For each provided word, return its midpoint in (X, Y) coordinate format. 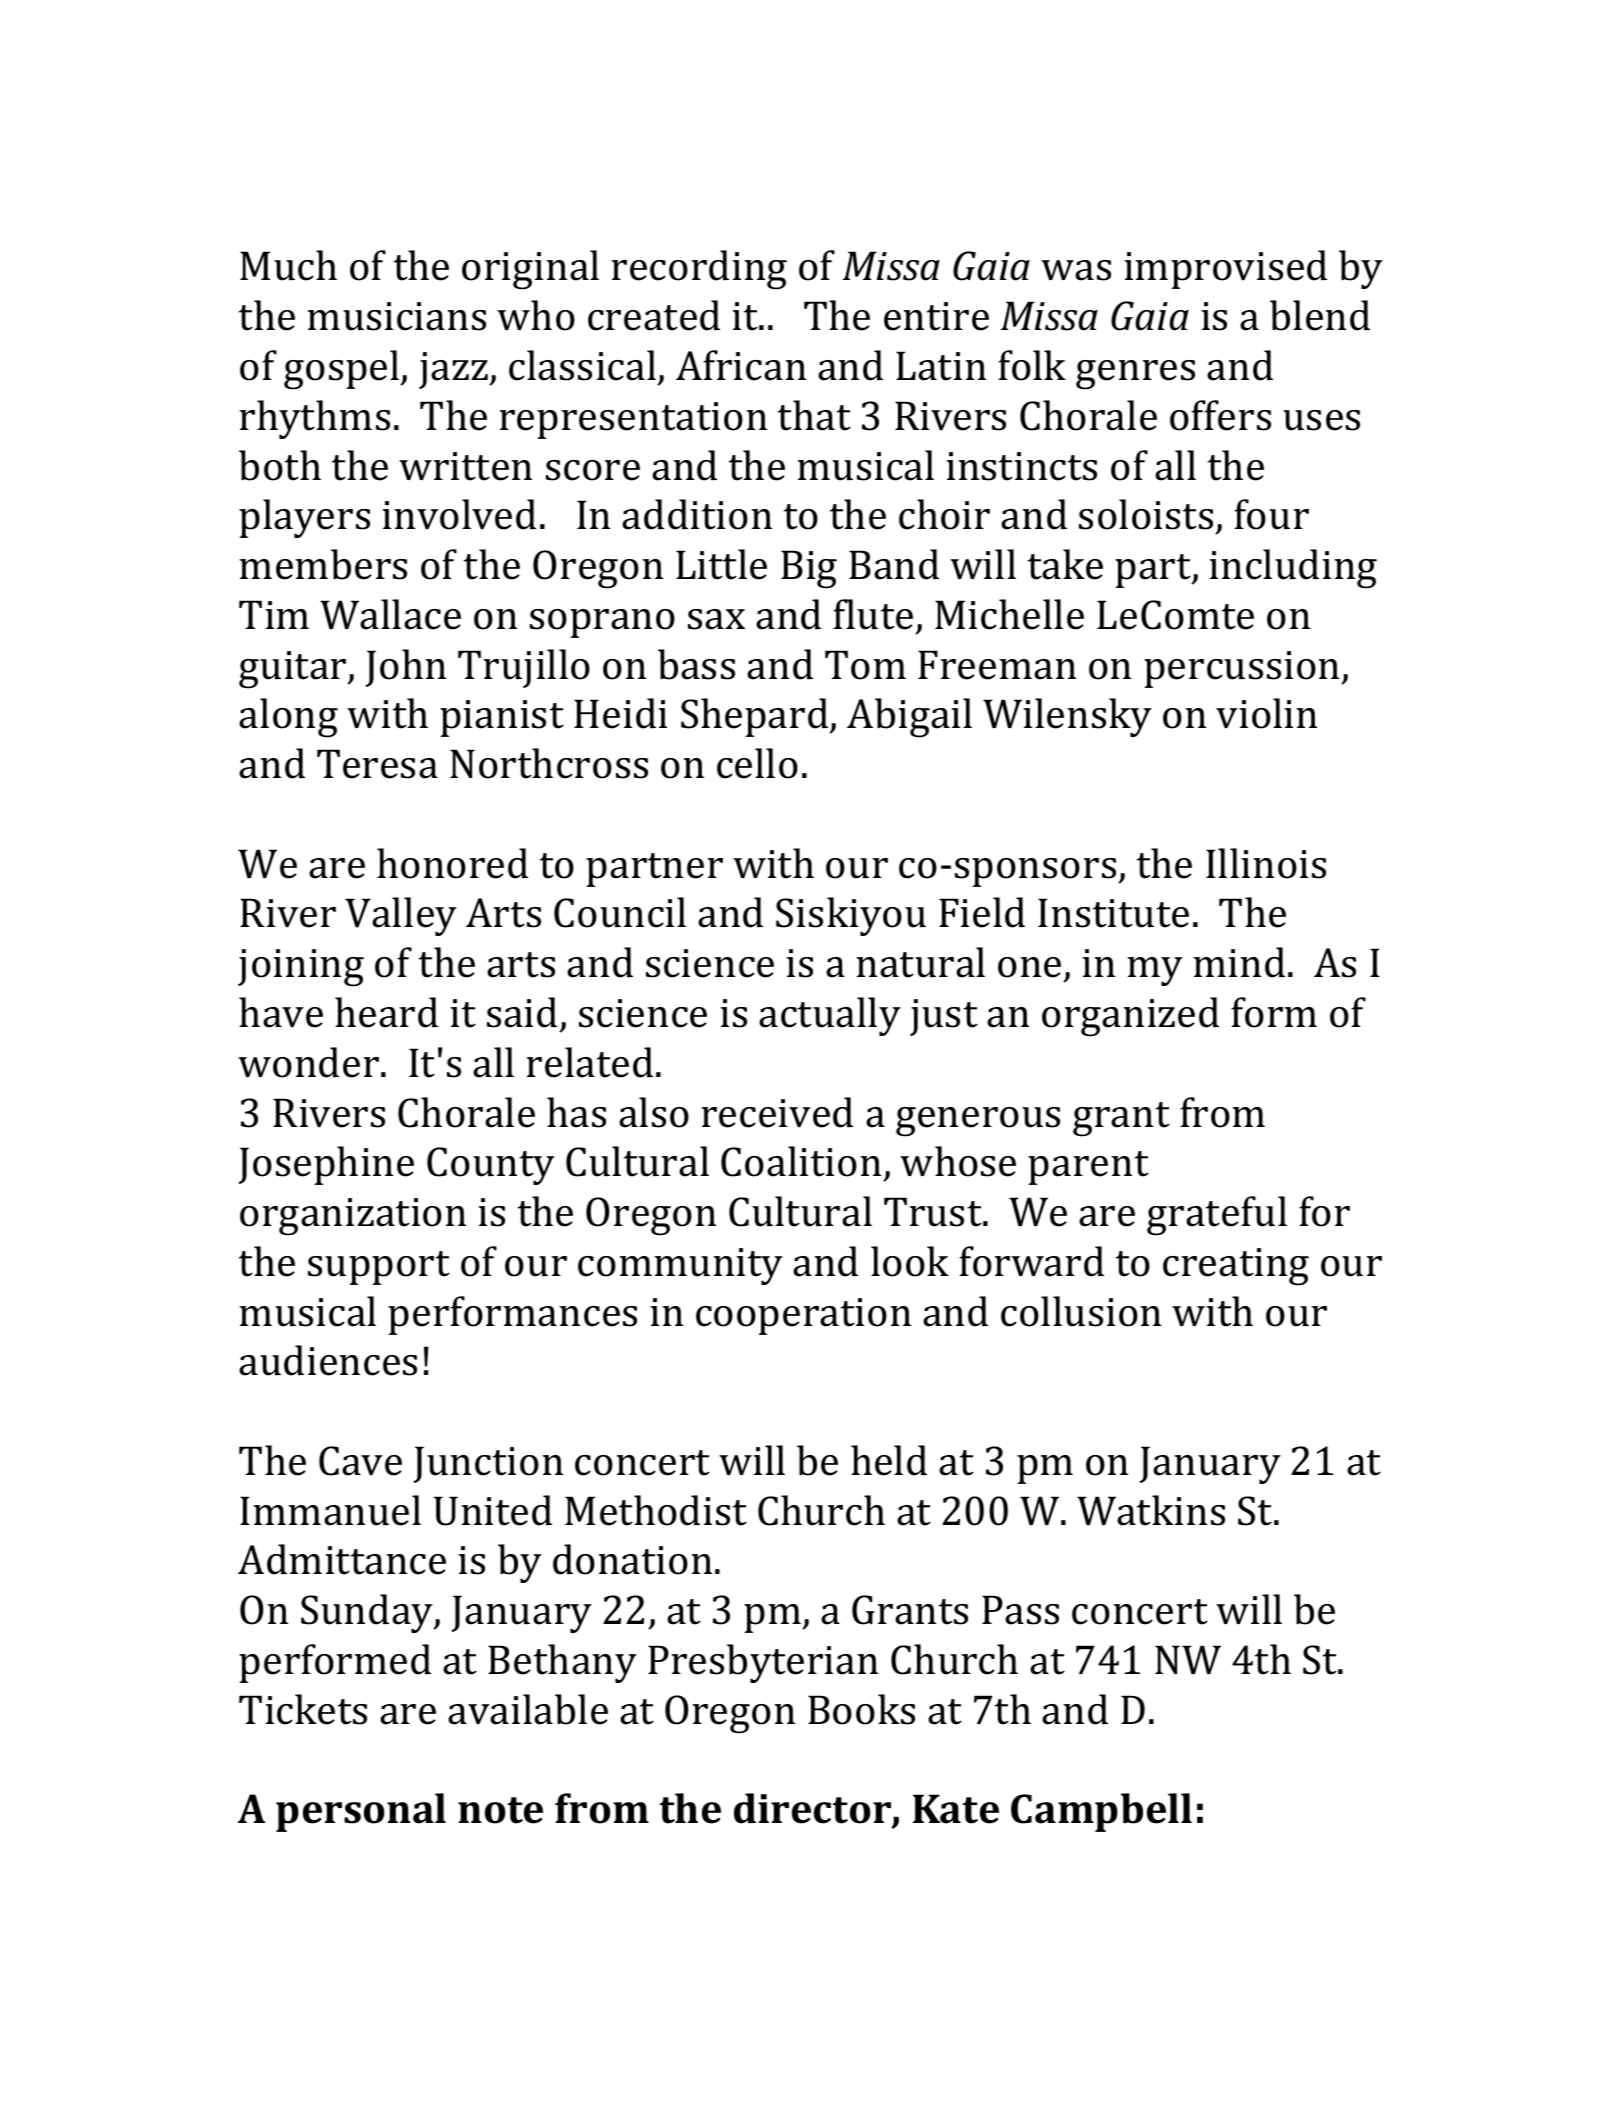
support (379, 1268)
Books (861, 1709)
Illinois (1266, 863)
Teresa (377, 764)
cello (757, 763)
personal (361, 1812)
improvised (1225, 269)
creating (1236, 1267)
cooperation (803, 1316)
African (741, 365)
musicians (396, 316)
